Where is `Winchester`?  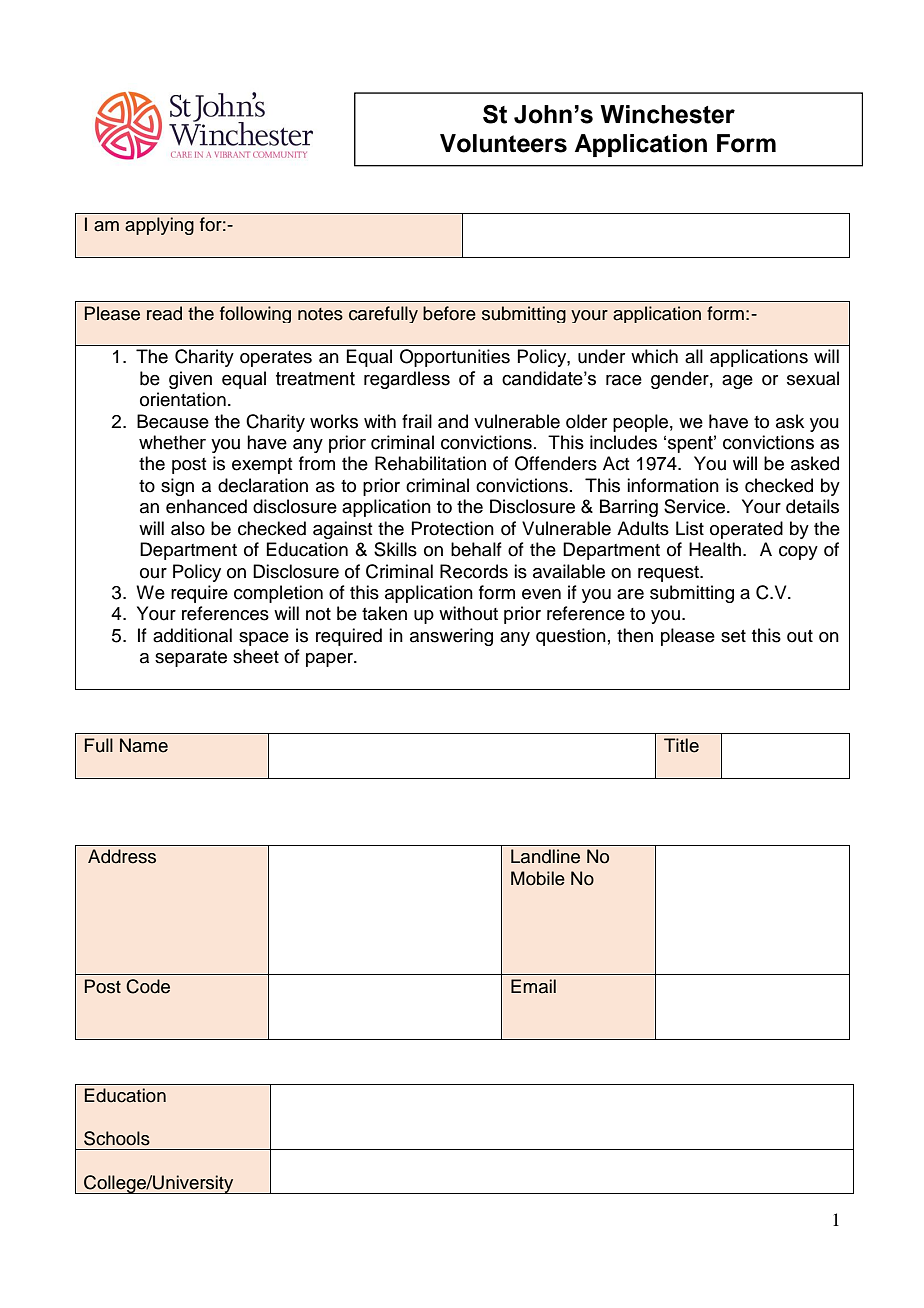 Winchester is located at coordinates (667, 114).
